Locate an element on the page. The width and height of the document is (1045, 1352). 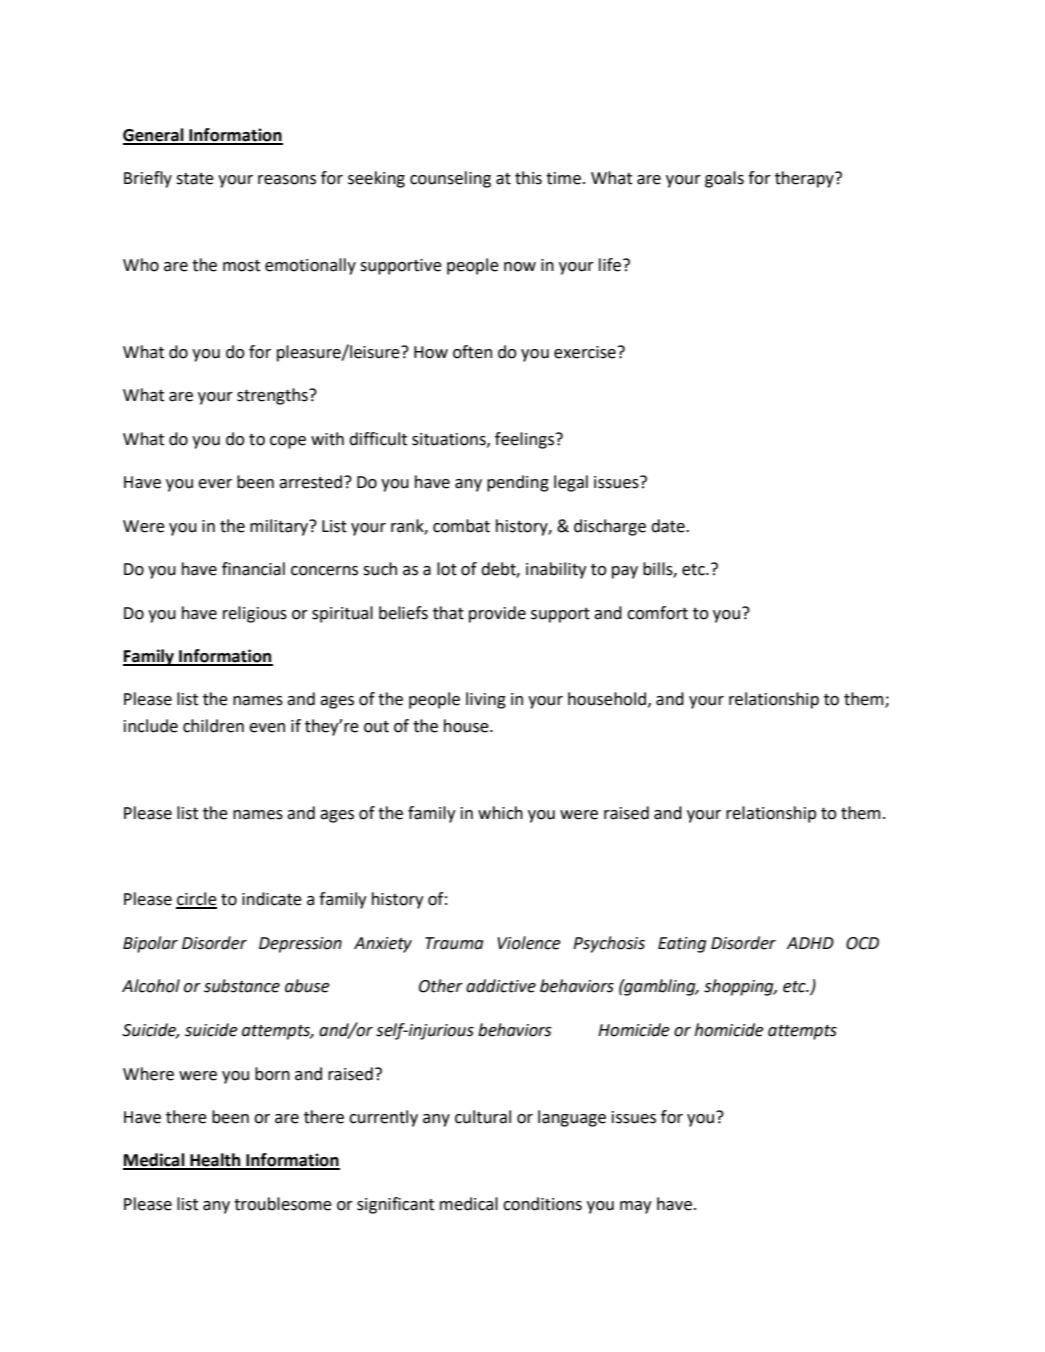
substance is located at coordinates (242, 986).
